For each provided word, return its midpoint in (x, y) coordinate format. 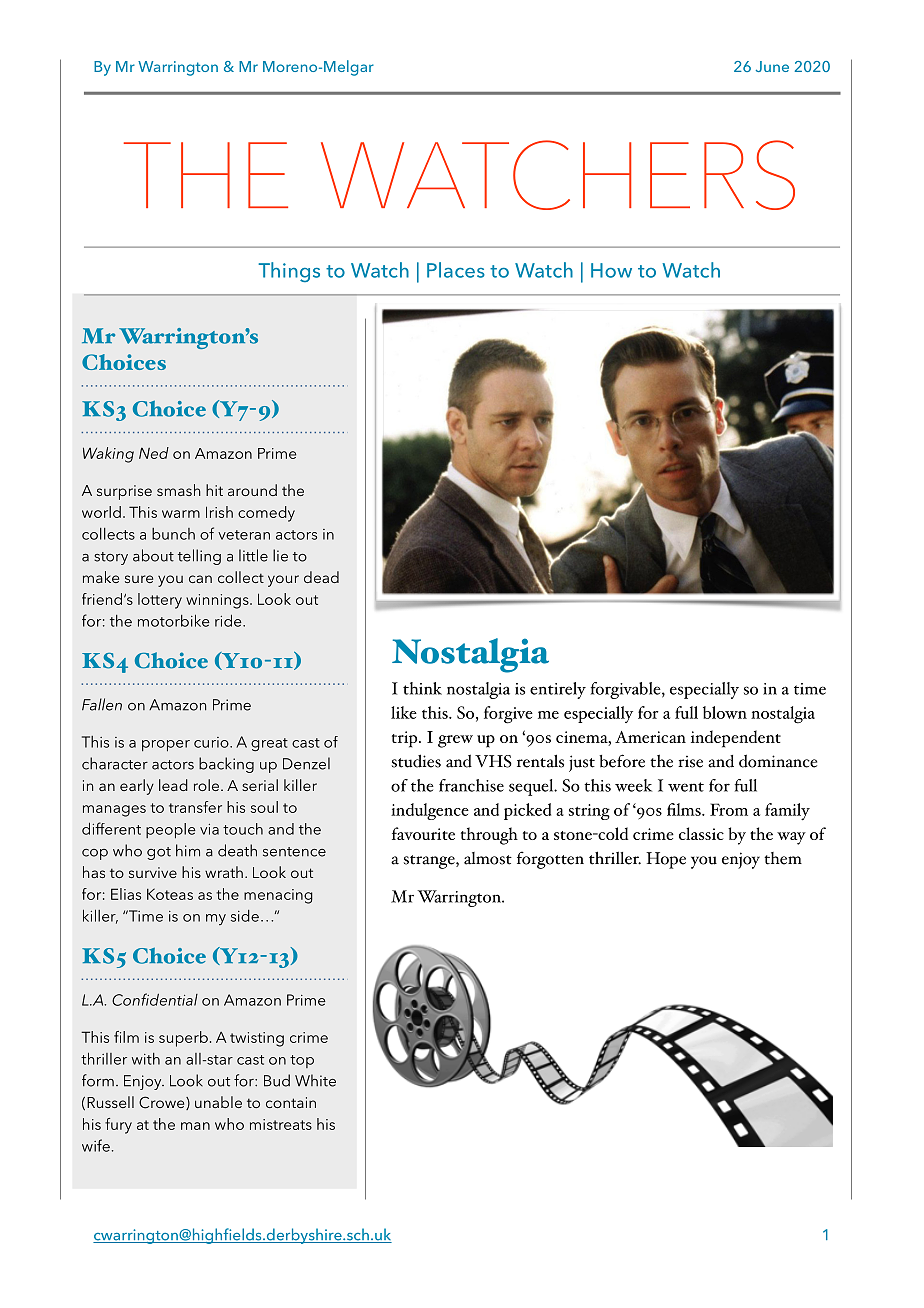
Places (456, 270)
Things (289, 272)
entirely (558, 690)
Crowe (163, 1103)
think (422, 688)
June (772, 66)
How (611, 270)
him (188, 850)
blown (725, 712)
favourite (423, 833)
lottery (160, 601)
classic (701, 833)
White (315, 1080)
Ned (154, 453)
